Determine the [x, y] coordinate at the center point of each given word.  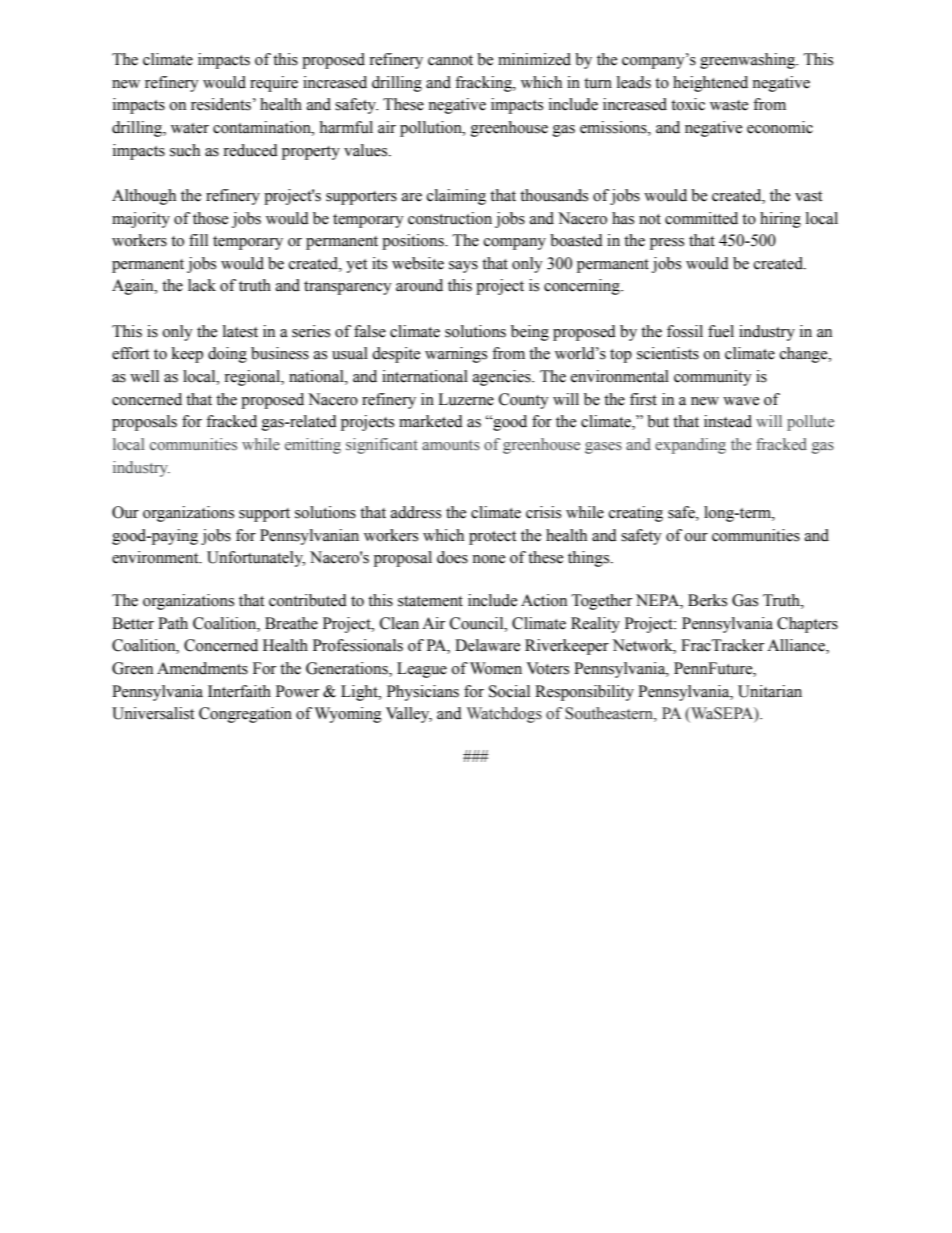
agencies [503, 378]
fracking [484, 84]
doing [227, 355]
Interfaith [239, 691]
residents [221, 104]
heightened [710, 84]
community [713, 378]
